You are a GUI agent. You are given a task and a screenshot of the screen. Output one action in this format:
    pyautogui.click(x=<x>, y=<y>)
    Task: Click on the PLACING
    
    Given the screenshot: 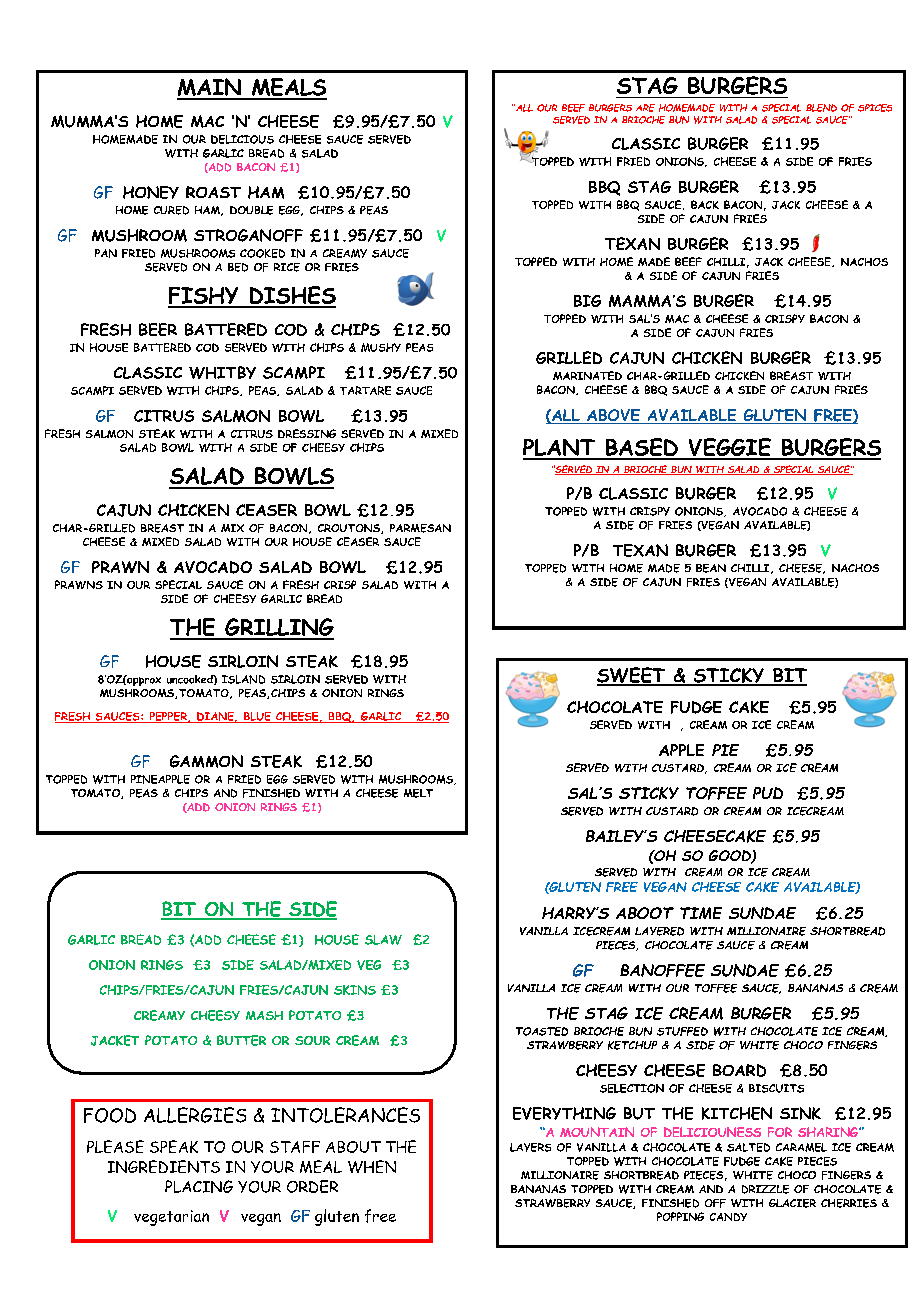 What is the action you would take?
    pyautogui.click(x=199, y=1186)
